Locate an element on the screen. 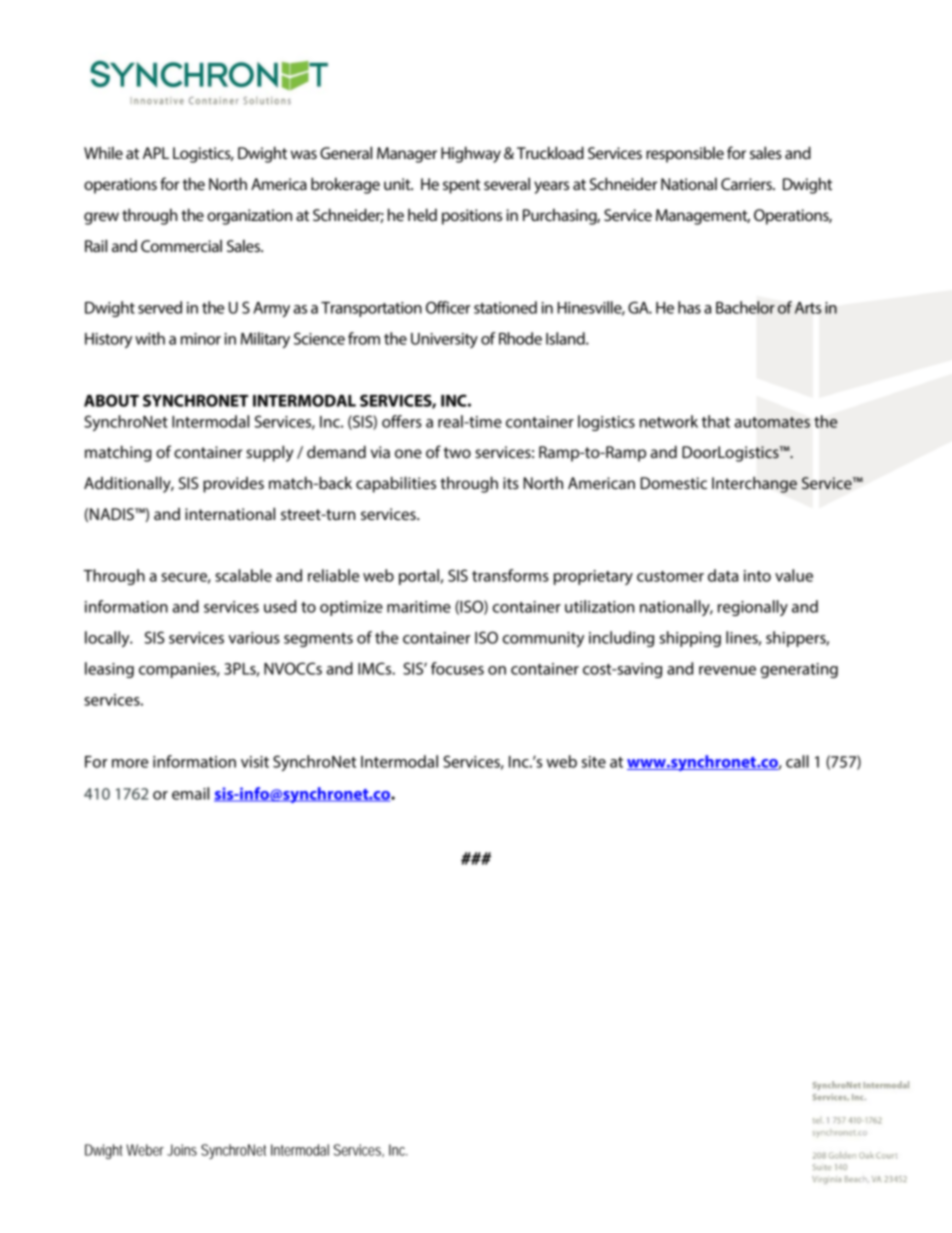  APL is located at coordinates (156, 153).
